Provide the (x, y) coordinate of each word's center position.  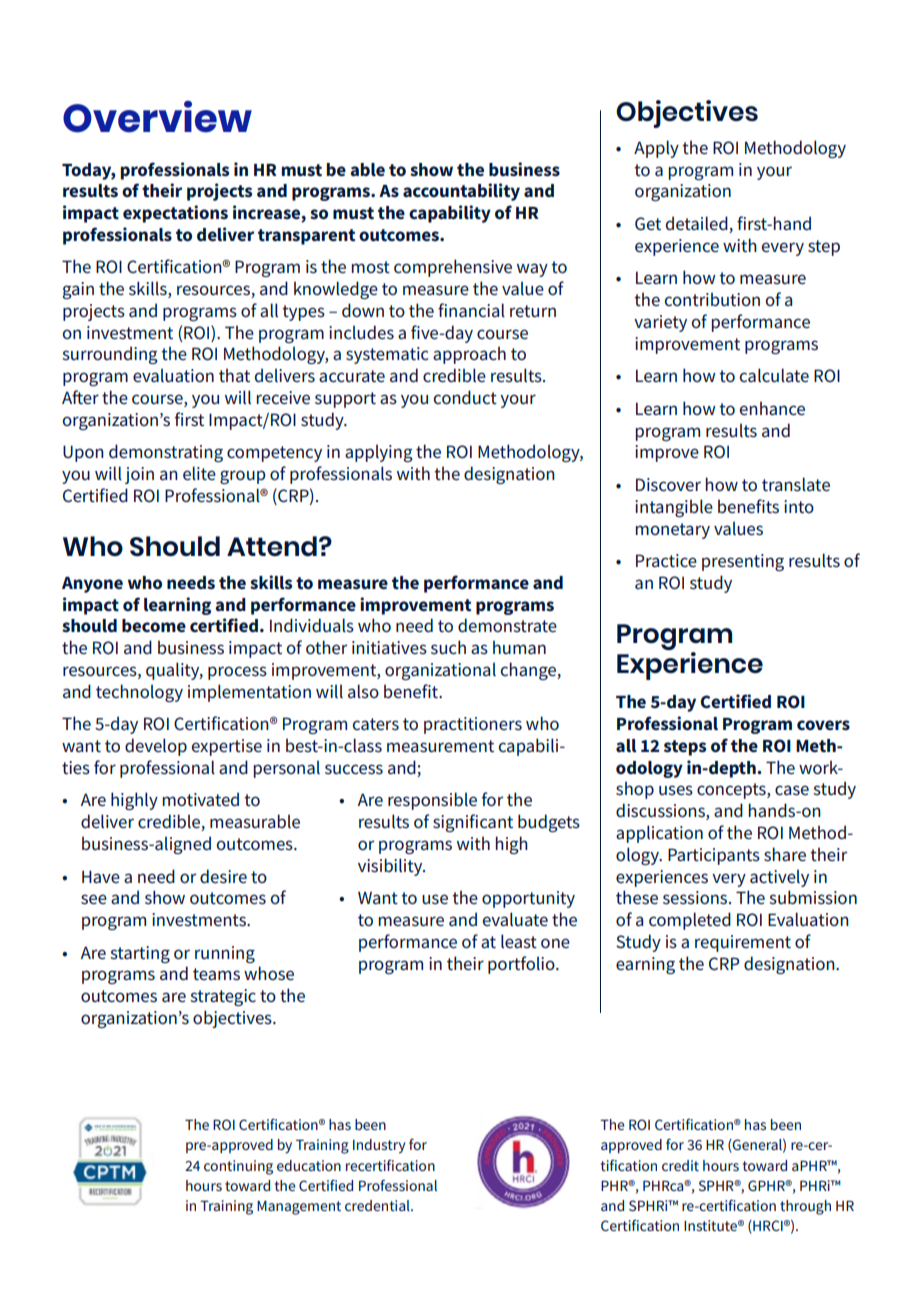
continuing (238, 1167)
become (154, 626)
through (805, 1207)
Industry (379, 1146)
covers (823, 725)
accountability (461, 192)
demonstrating (166, 453)
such (448, 647)
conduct (465, 397)
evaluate (515, 919)
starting (140, 954)
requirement (743, 943)
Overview (157, 117)
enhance (772, 408)
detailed (698, 224)
